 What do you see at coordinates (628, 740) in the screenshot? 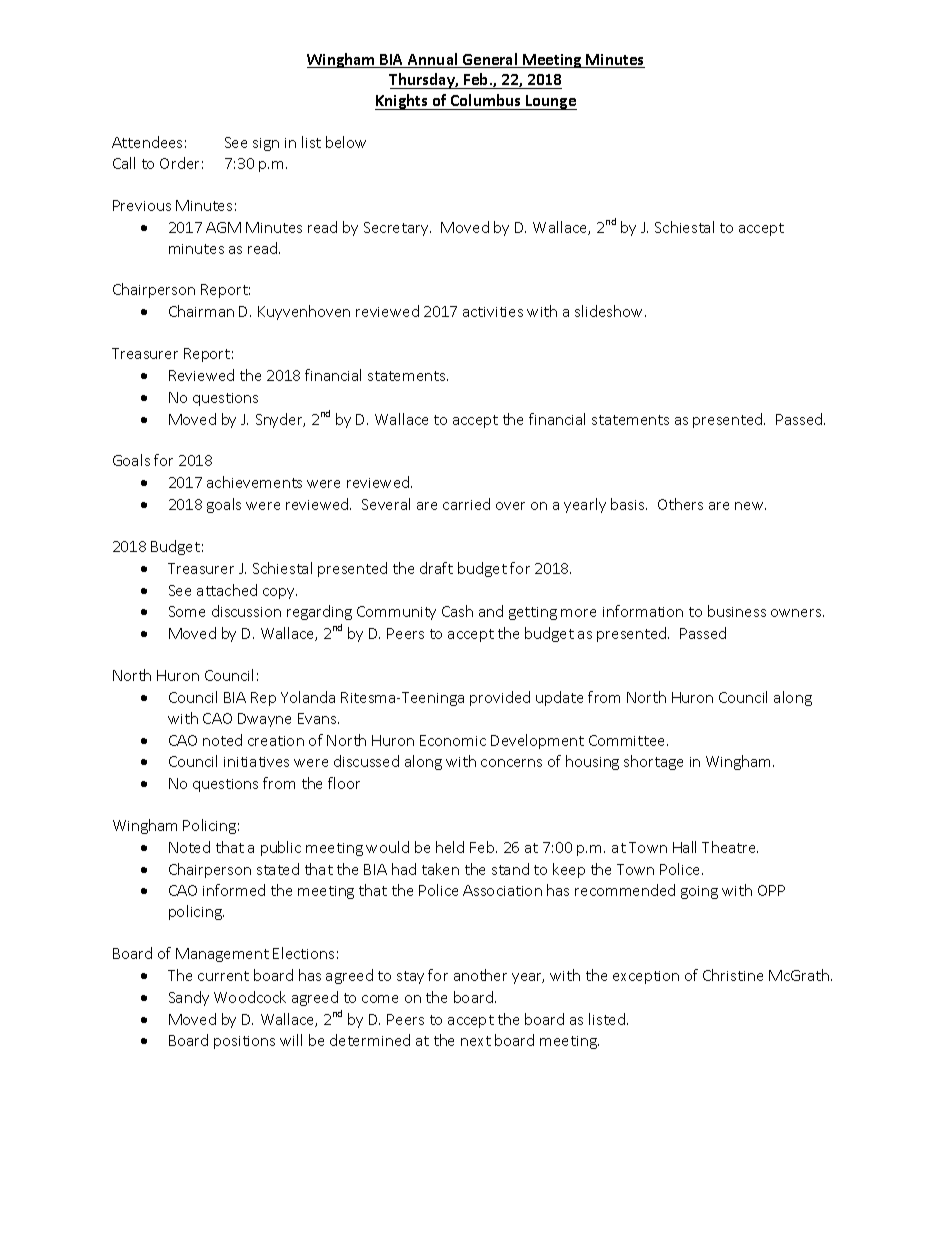
I see `Committee` at bounding box center [628, 740].
